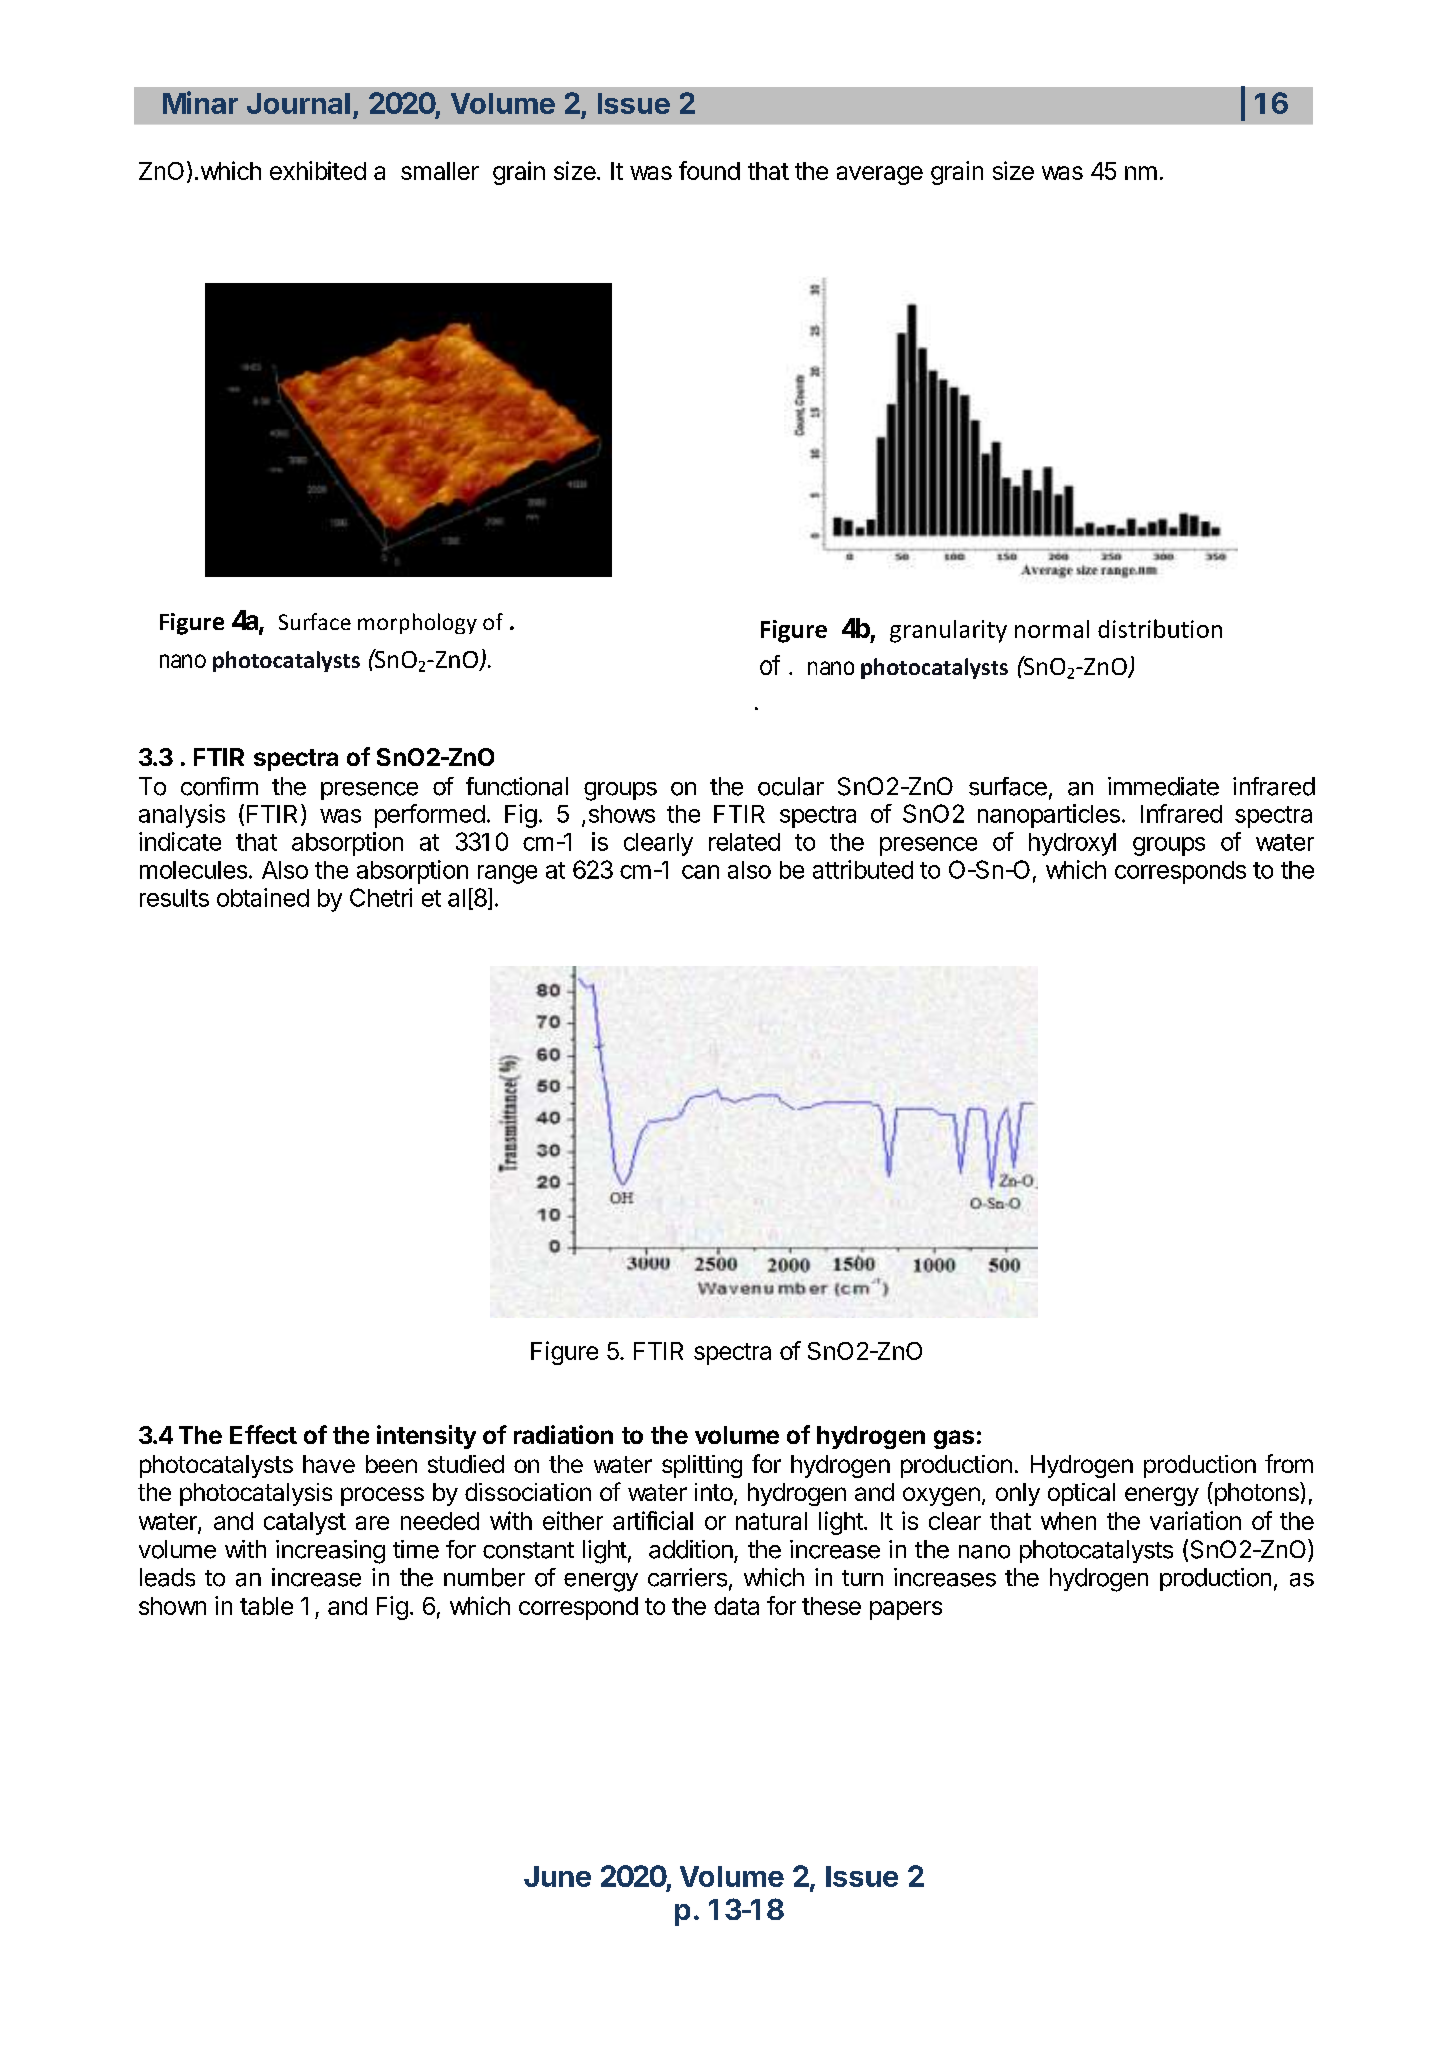  Describe the element at coordinates (1163, 786) in the document. I see `immediate` at that location.
